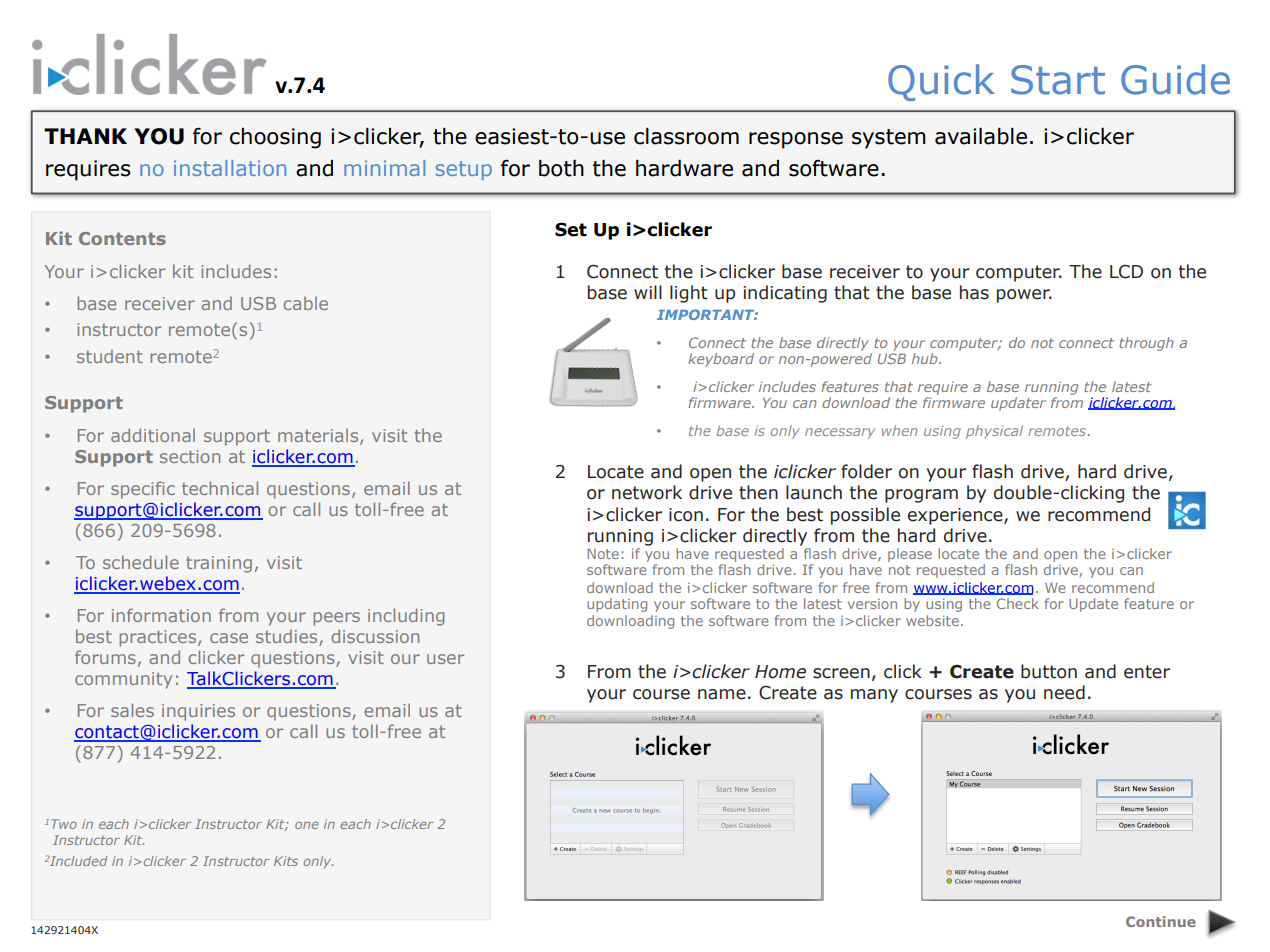 This screenshot has height=952, width=1270. What do you see at coordinates (286, 861) in the screenshot?
I see `Kits` at bounding box center [286, 861].
